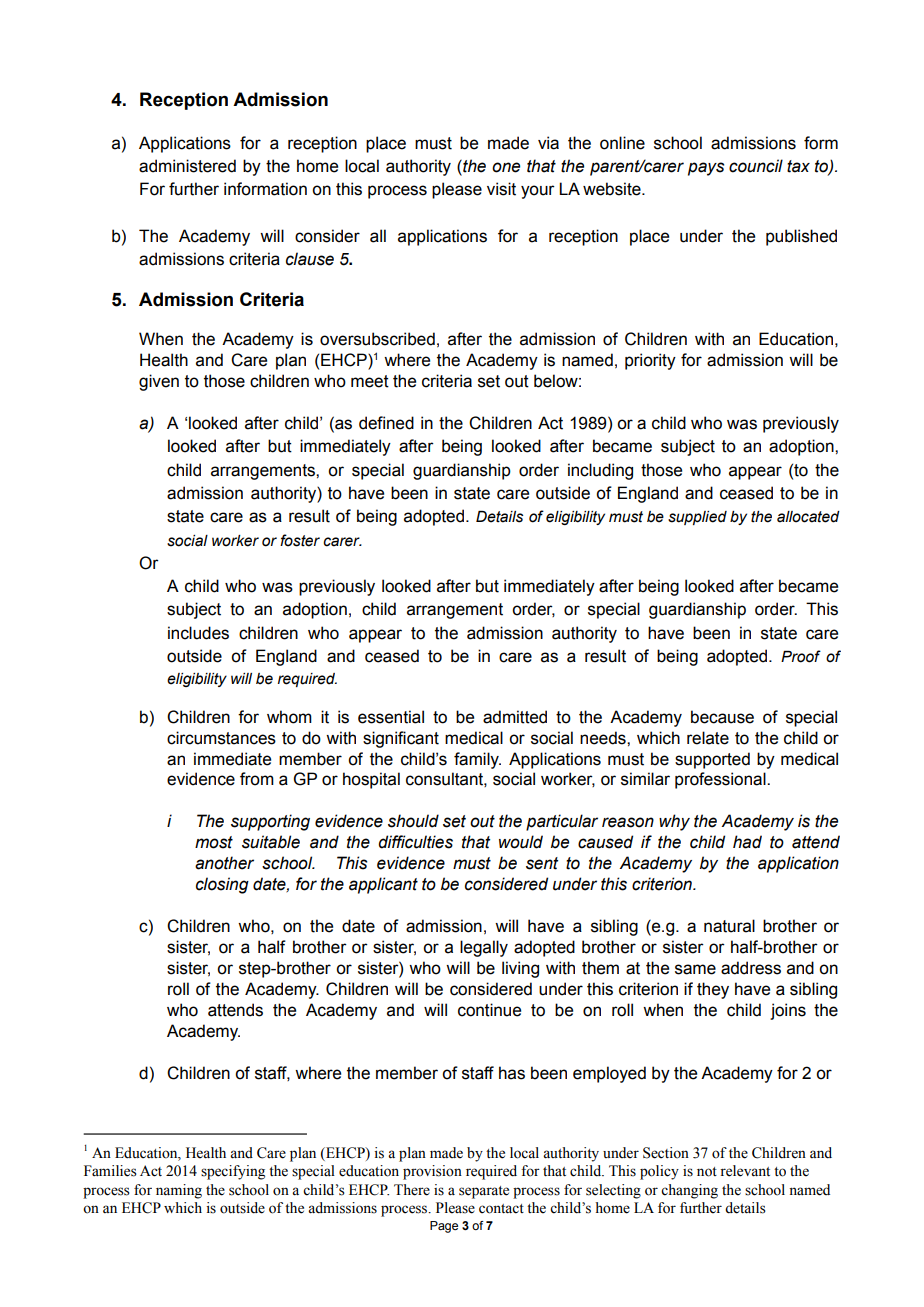  I want to click on continue, so click(489, 1010).
